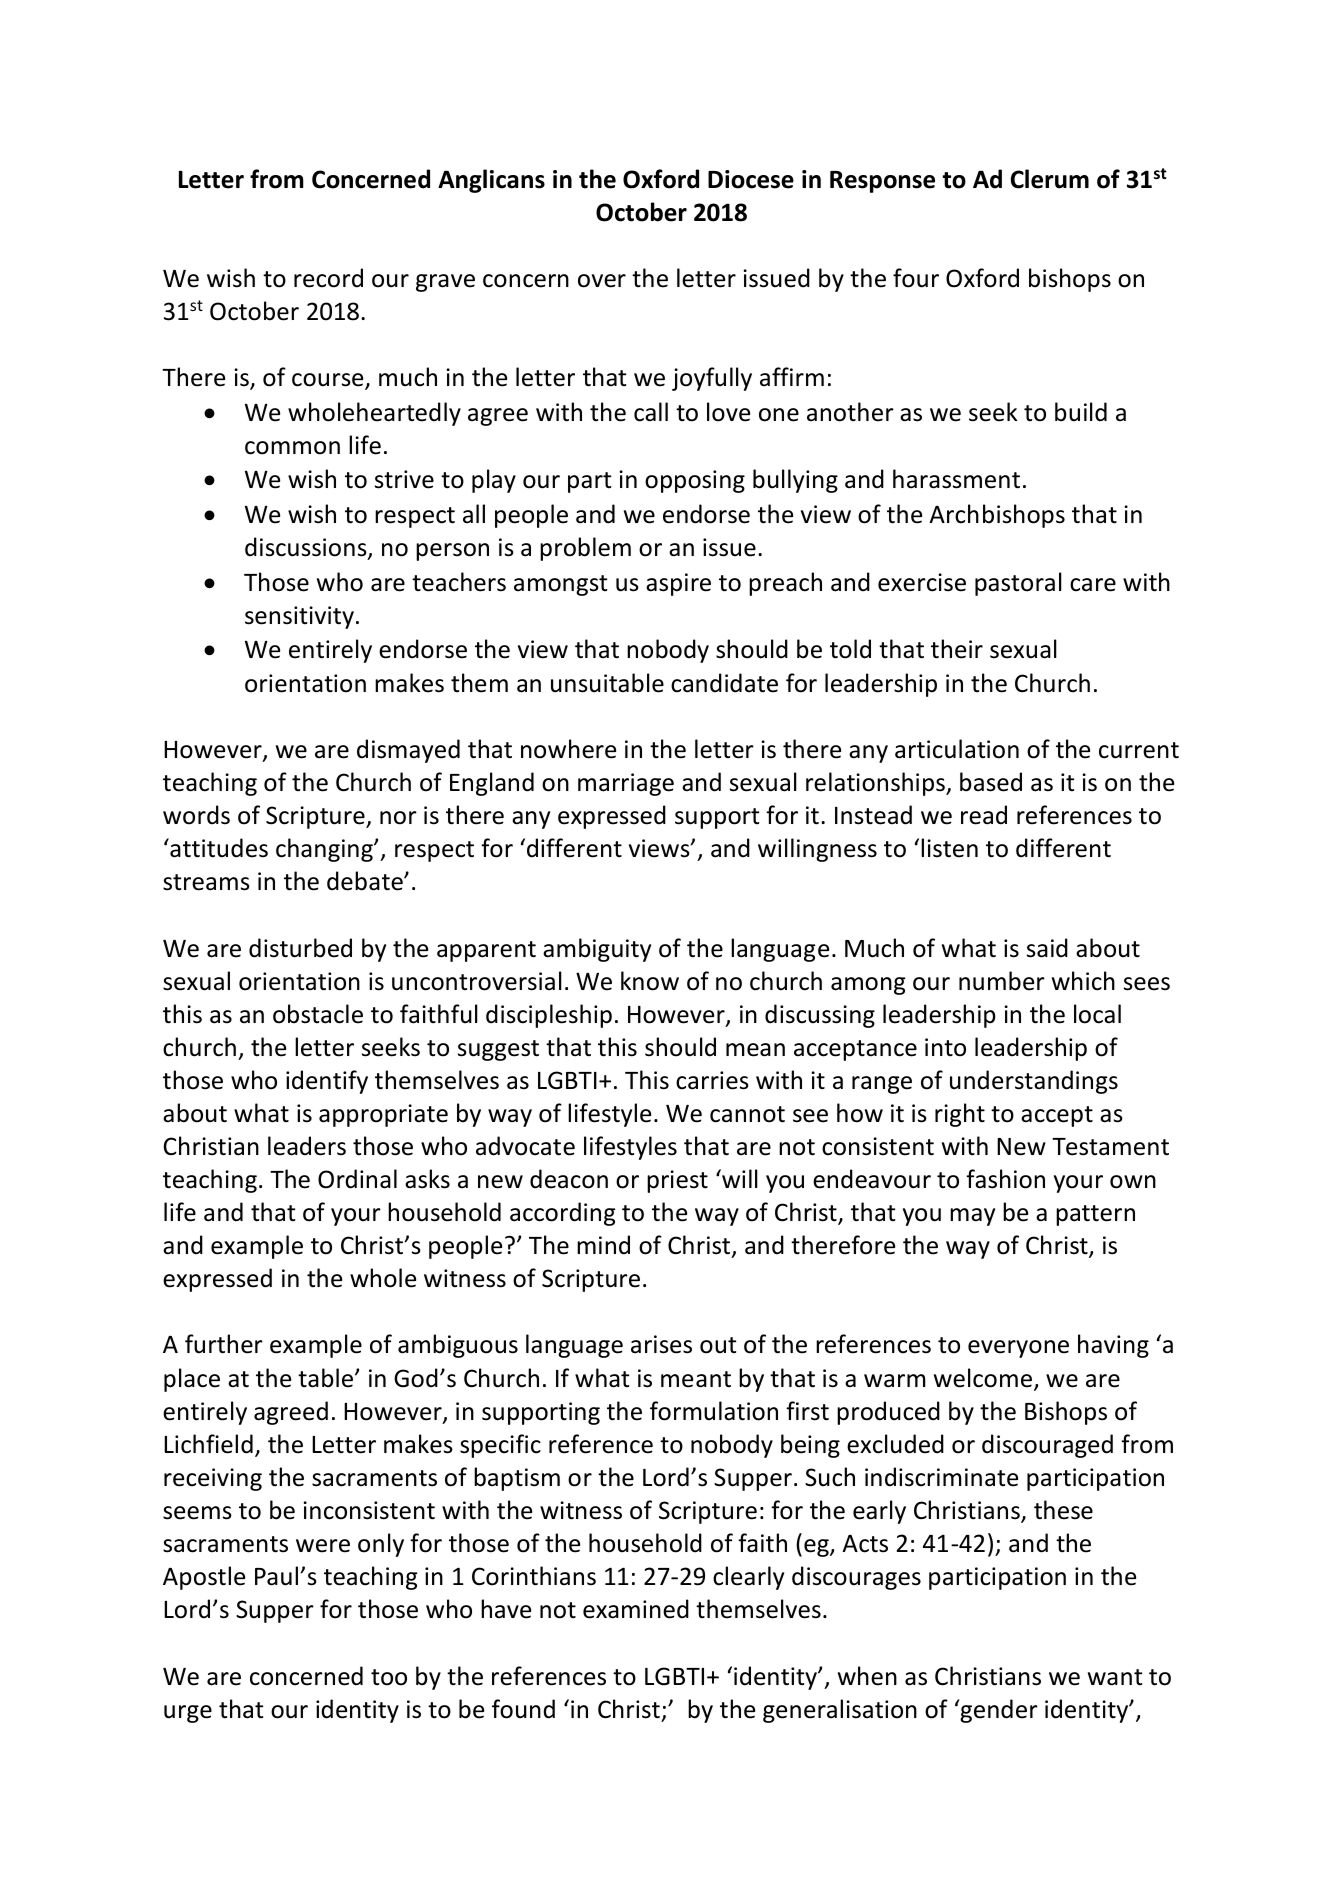  What do you see at coordinates (712, 1080) in the screenshot?
I see `carries` at bounding box center [712, 1080].
